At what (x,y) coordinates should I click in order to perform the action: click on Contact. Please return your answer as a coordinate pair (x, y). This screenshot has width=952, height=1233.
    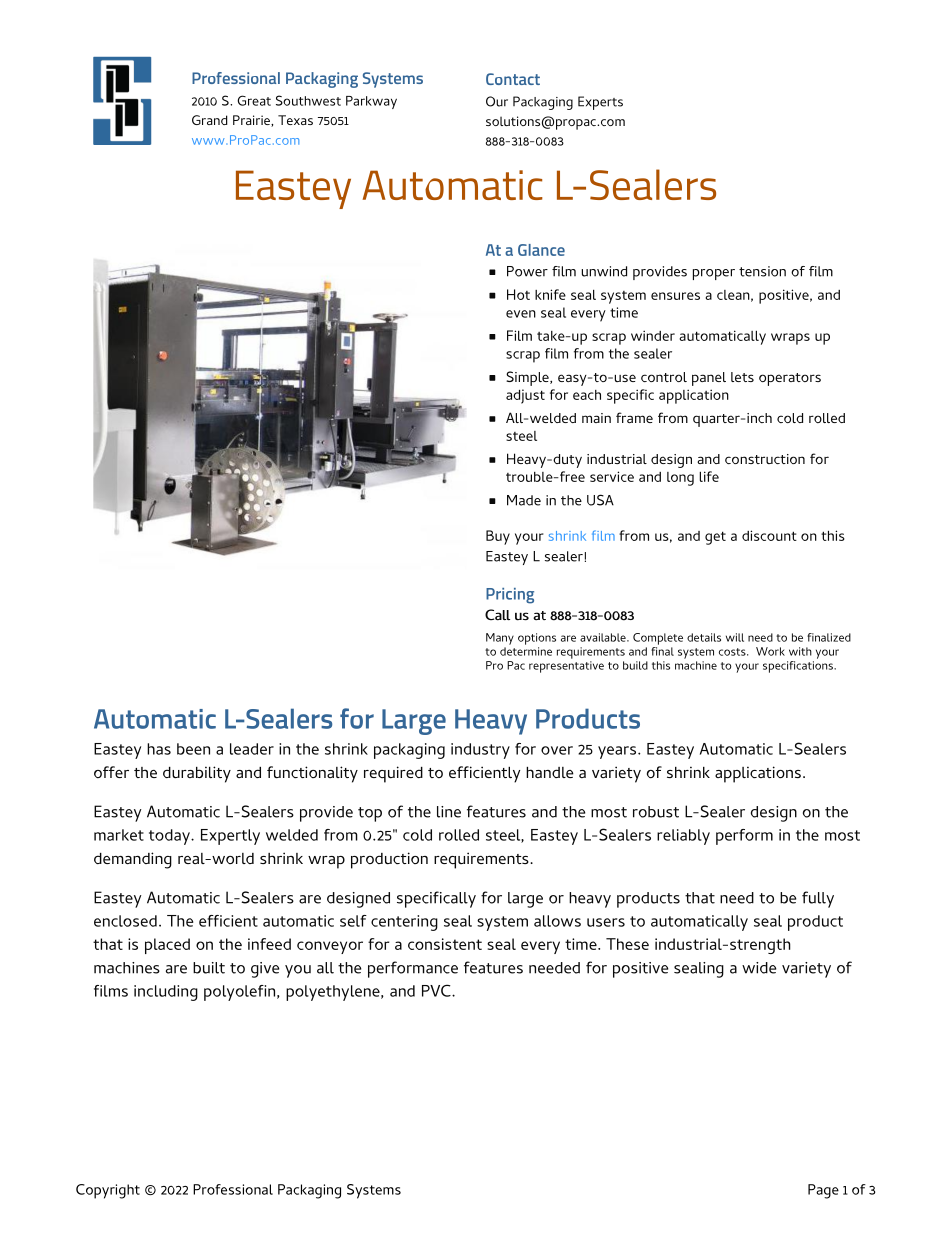
    Looking at the image, I should click on (513, 79).
